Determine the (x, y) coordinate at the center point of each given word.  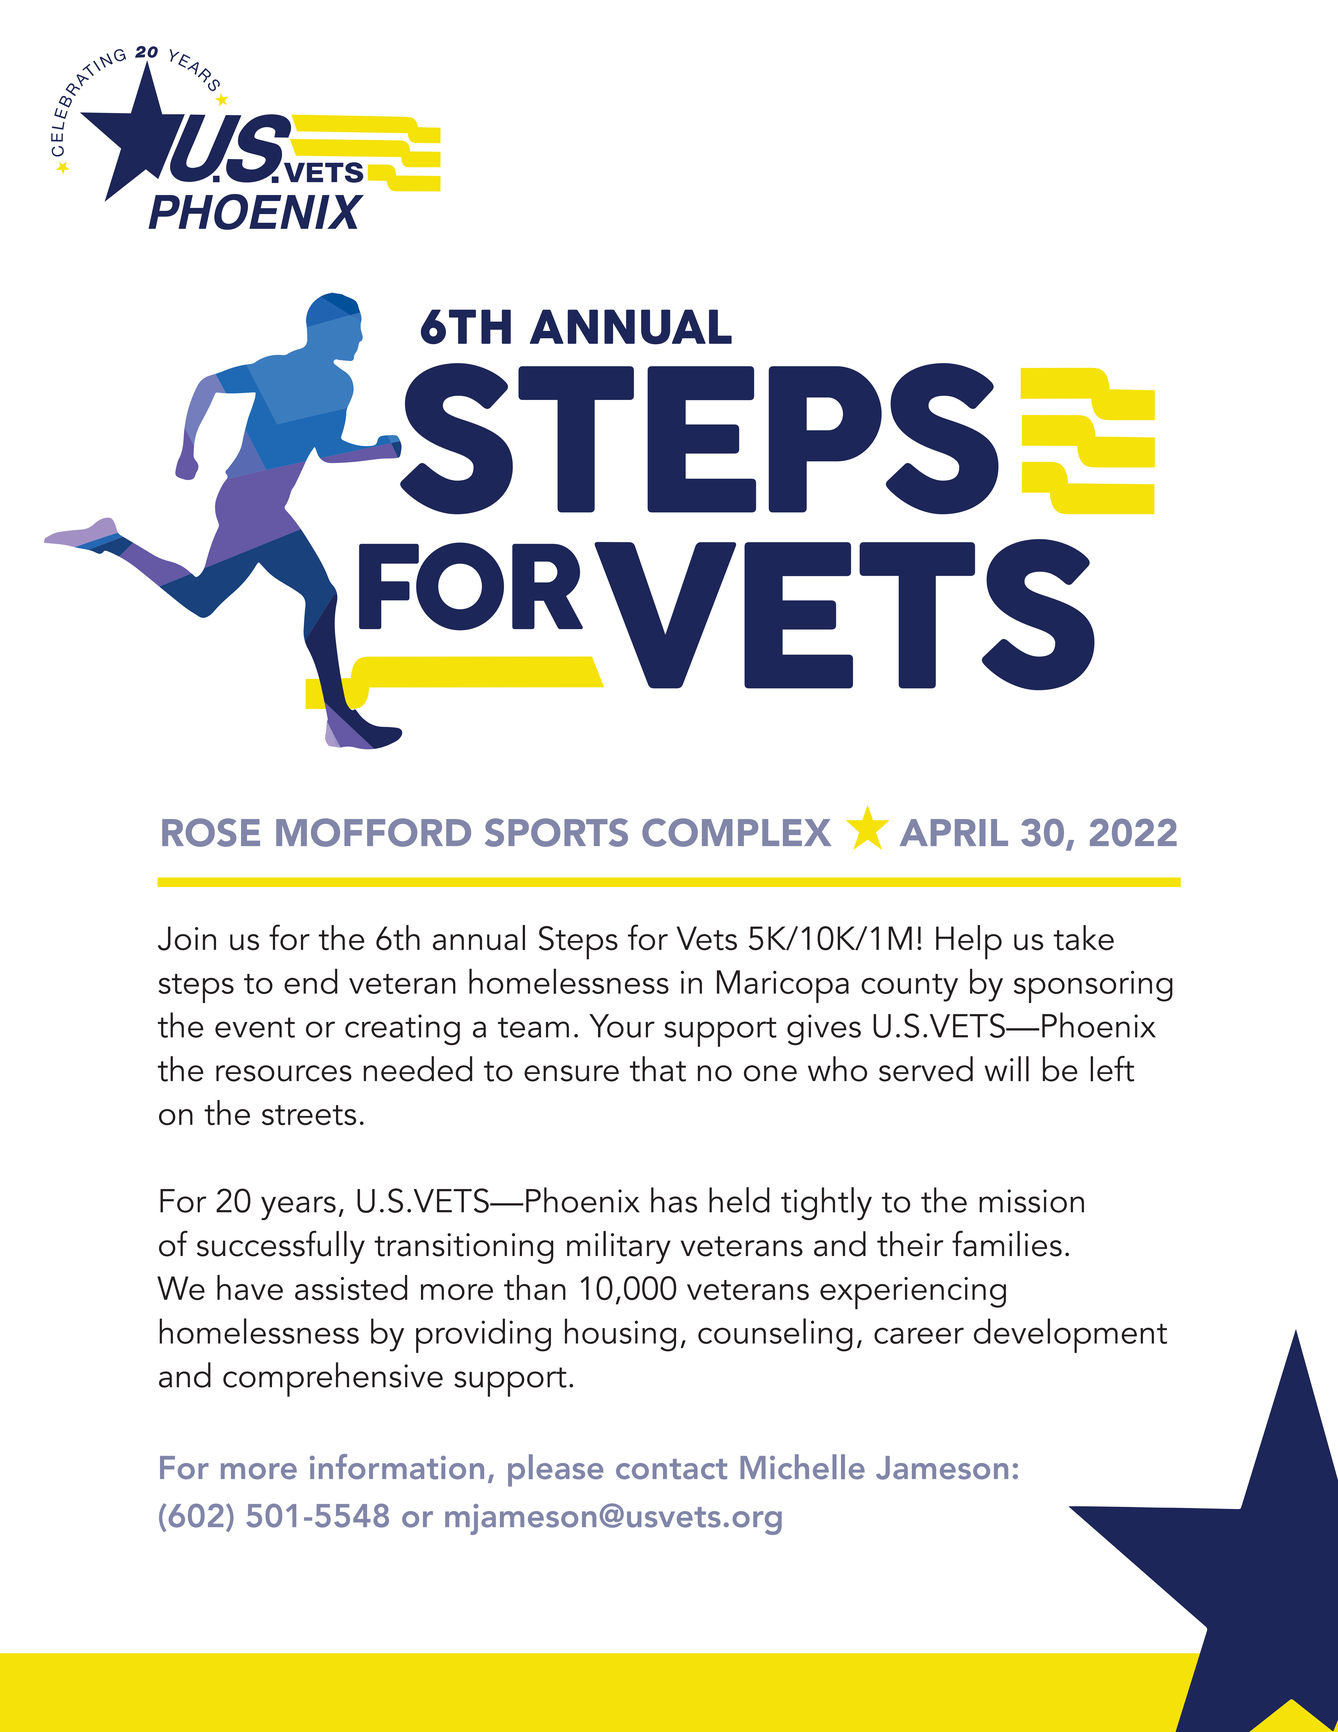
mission (1031, 1201)
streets (309, 1115)
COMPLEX (736, 832)
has (674, 1200)
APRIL (954, 832)
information (397, 1467)
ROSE (211, 832)
